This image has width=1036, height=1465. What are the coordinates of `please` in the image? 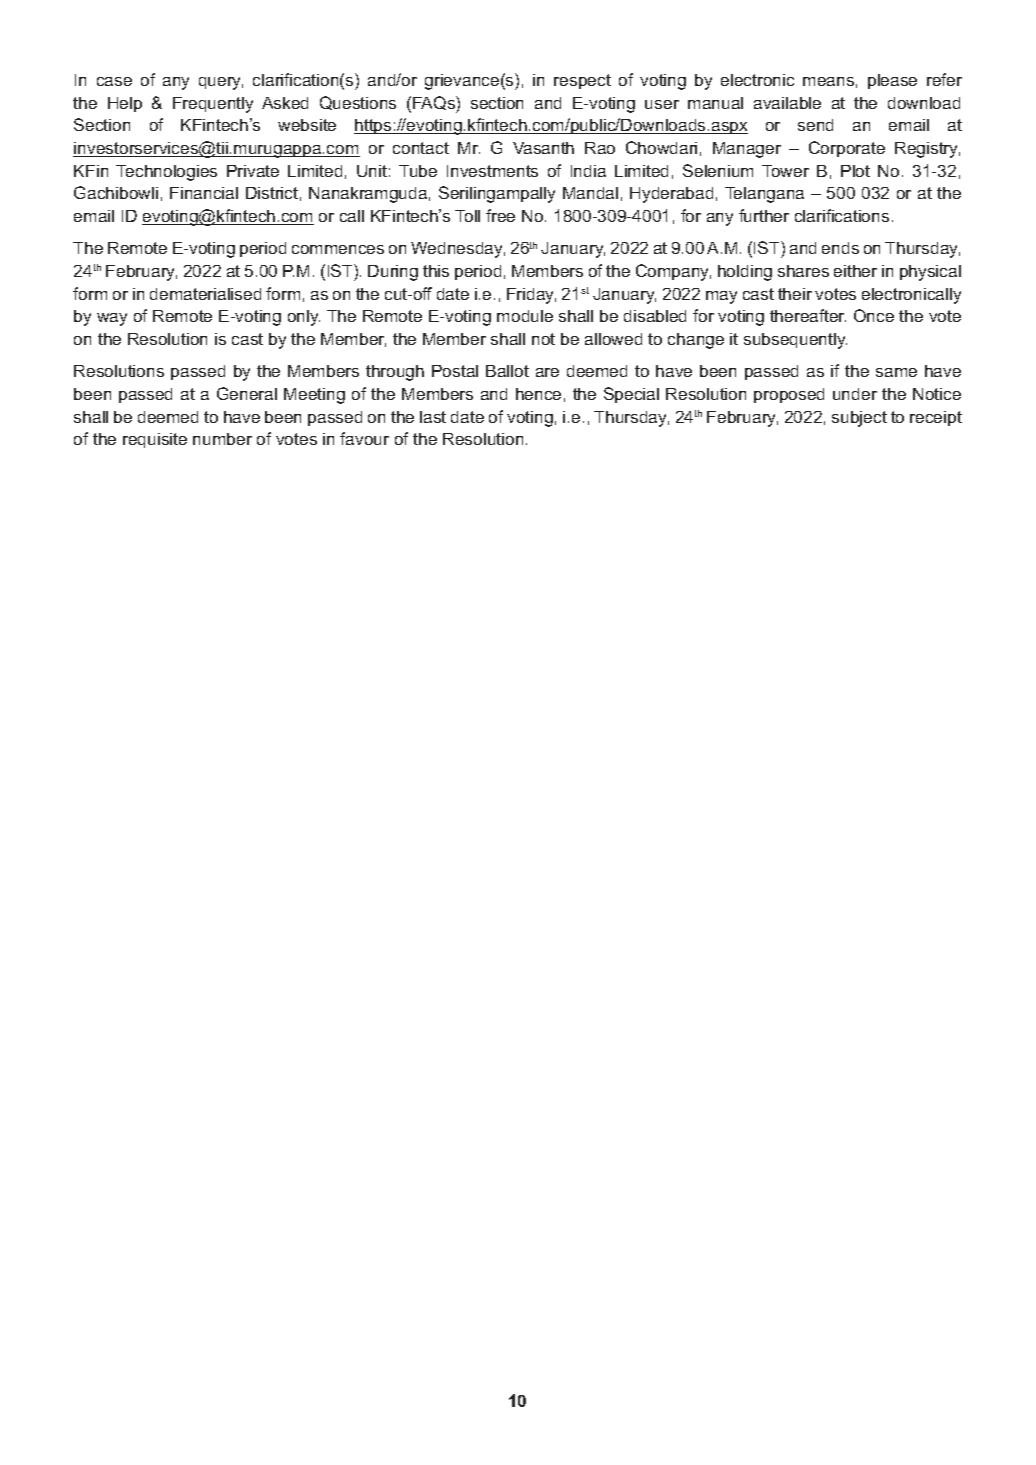 It's located at (892, 81).
